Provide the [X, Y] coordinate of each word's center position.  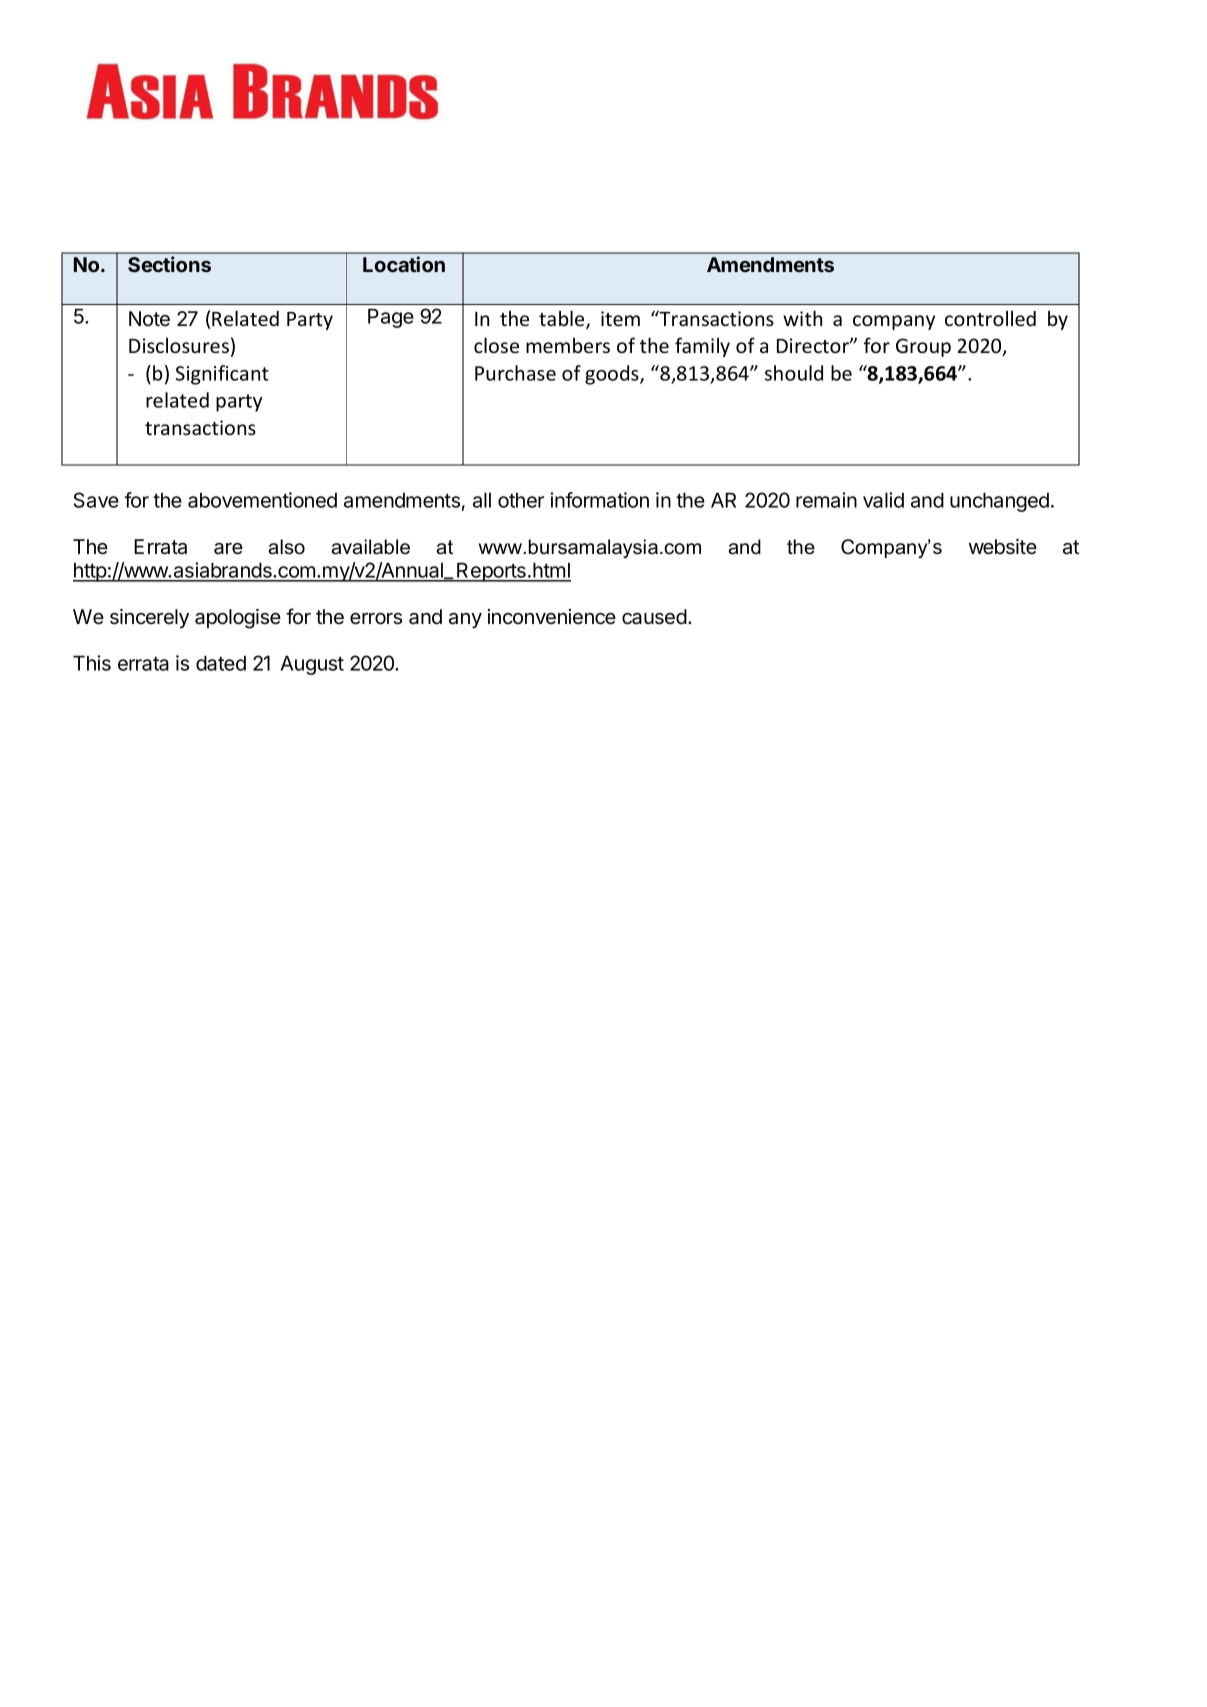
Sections [169, 264]
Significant [222, 375]
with [802, 318]
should [794, 373]
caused [654, 617]
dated [221, 663]
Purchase [515, 373]
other [521, 500]
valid [883, 500]
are [228, 549]
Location [404, 264]
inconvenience [552, 617]
